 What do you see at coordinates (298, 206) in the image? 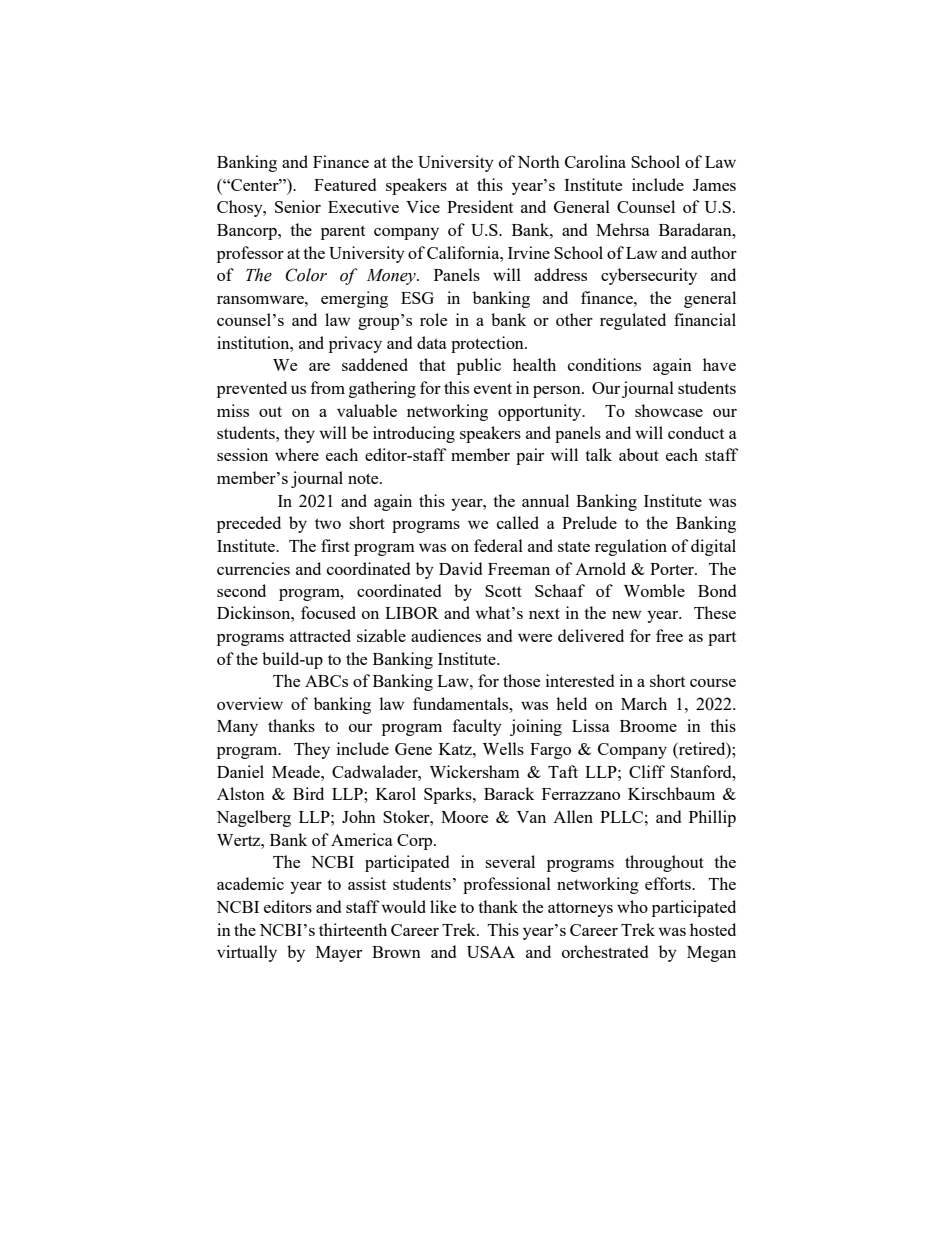
I see `Senior` at bounding box center [298, 206].
